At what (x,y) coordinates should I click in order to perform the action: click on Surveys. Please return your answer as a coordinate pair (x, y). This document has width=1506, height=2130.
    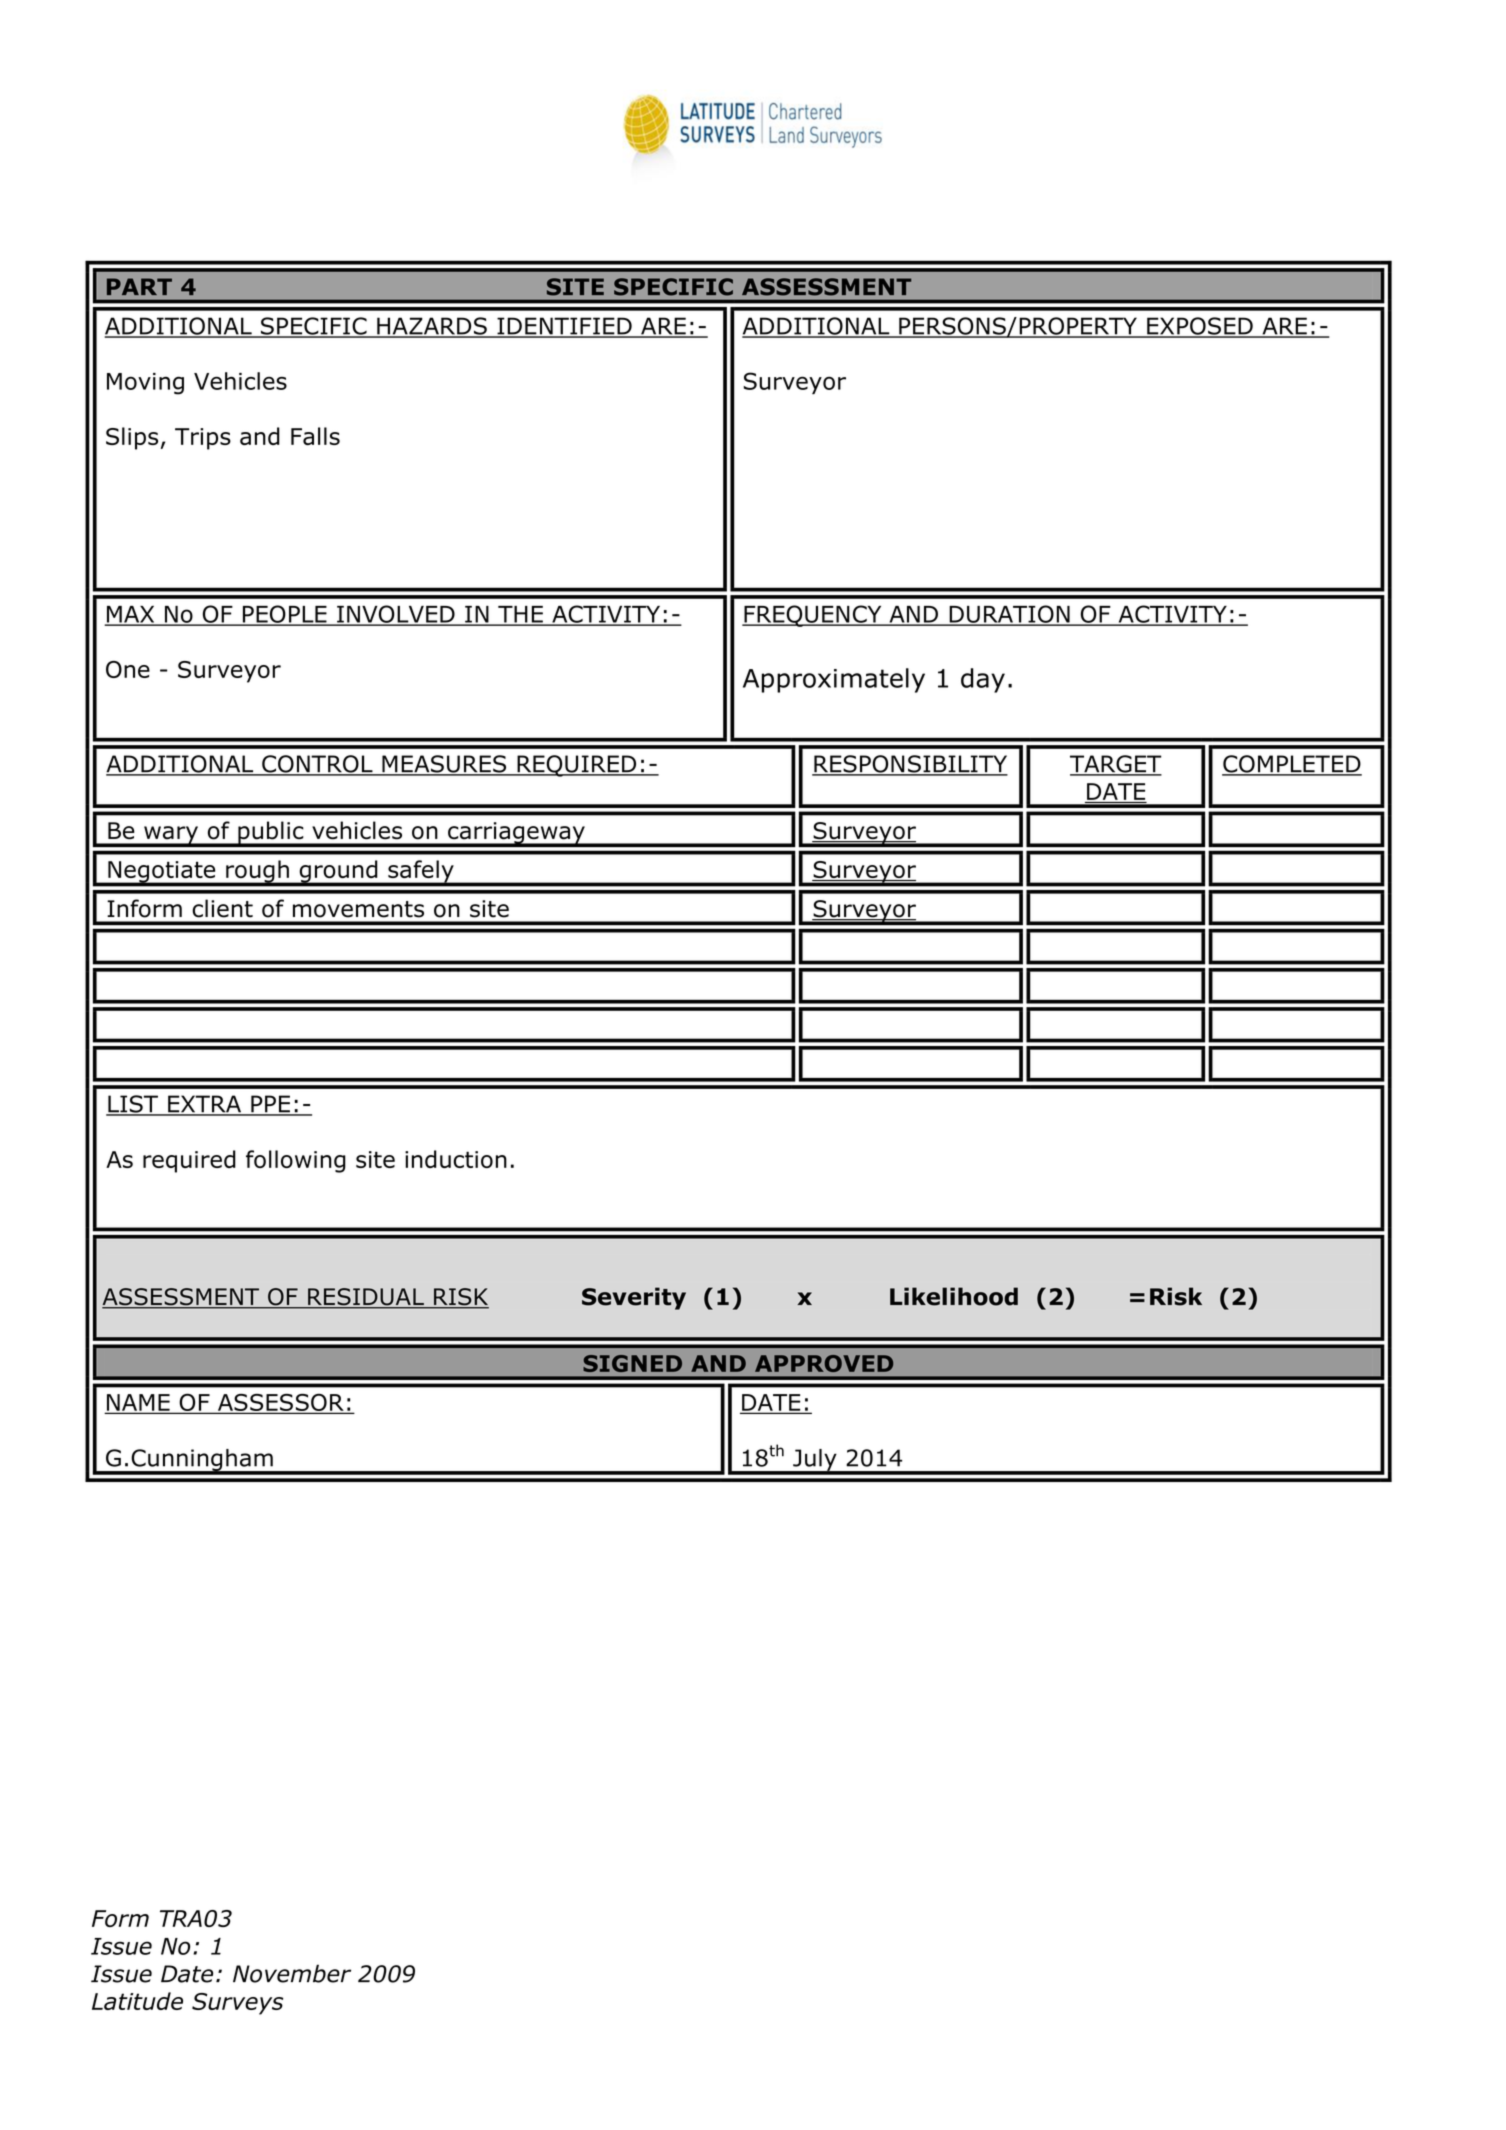
    Looking at the image, I should click on (237, 2004).
